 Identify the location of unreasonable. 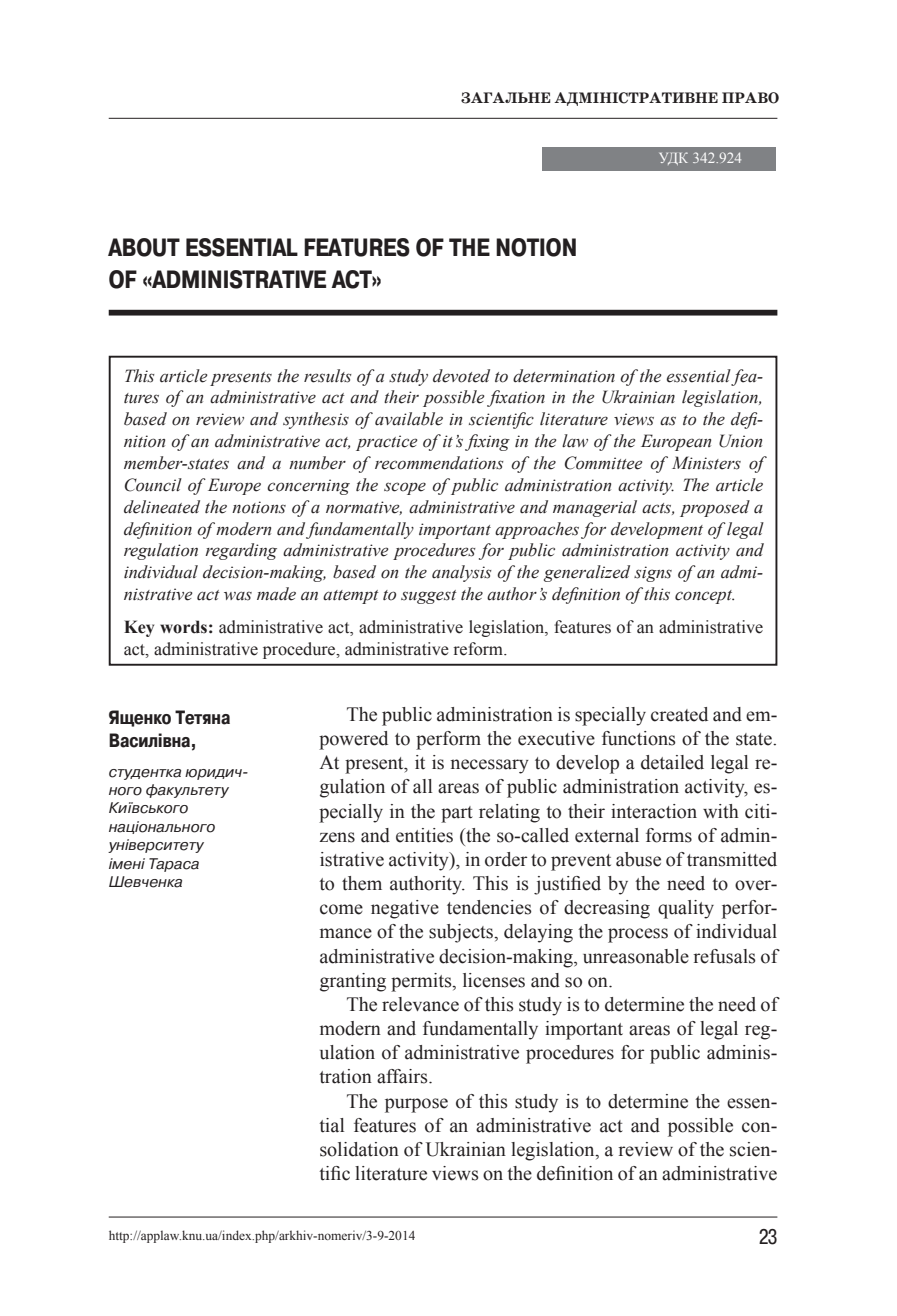
(636, 956).
